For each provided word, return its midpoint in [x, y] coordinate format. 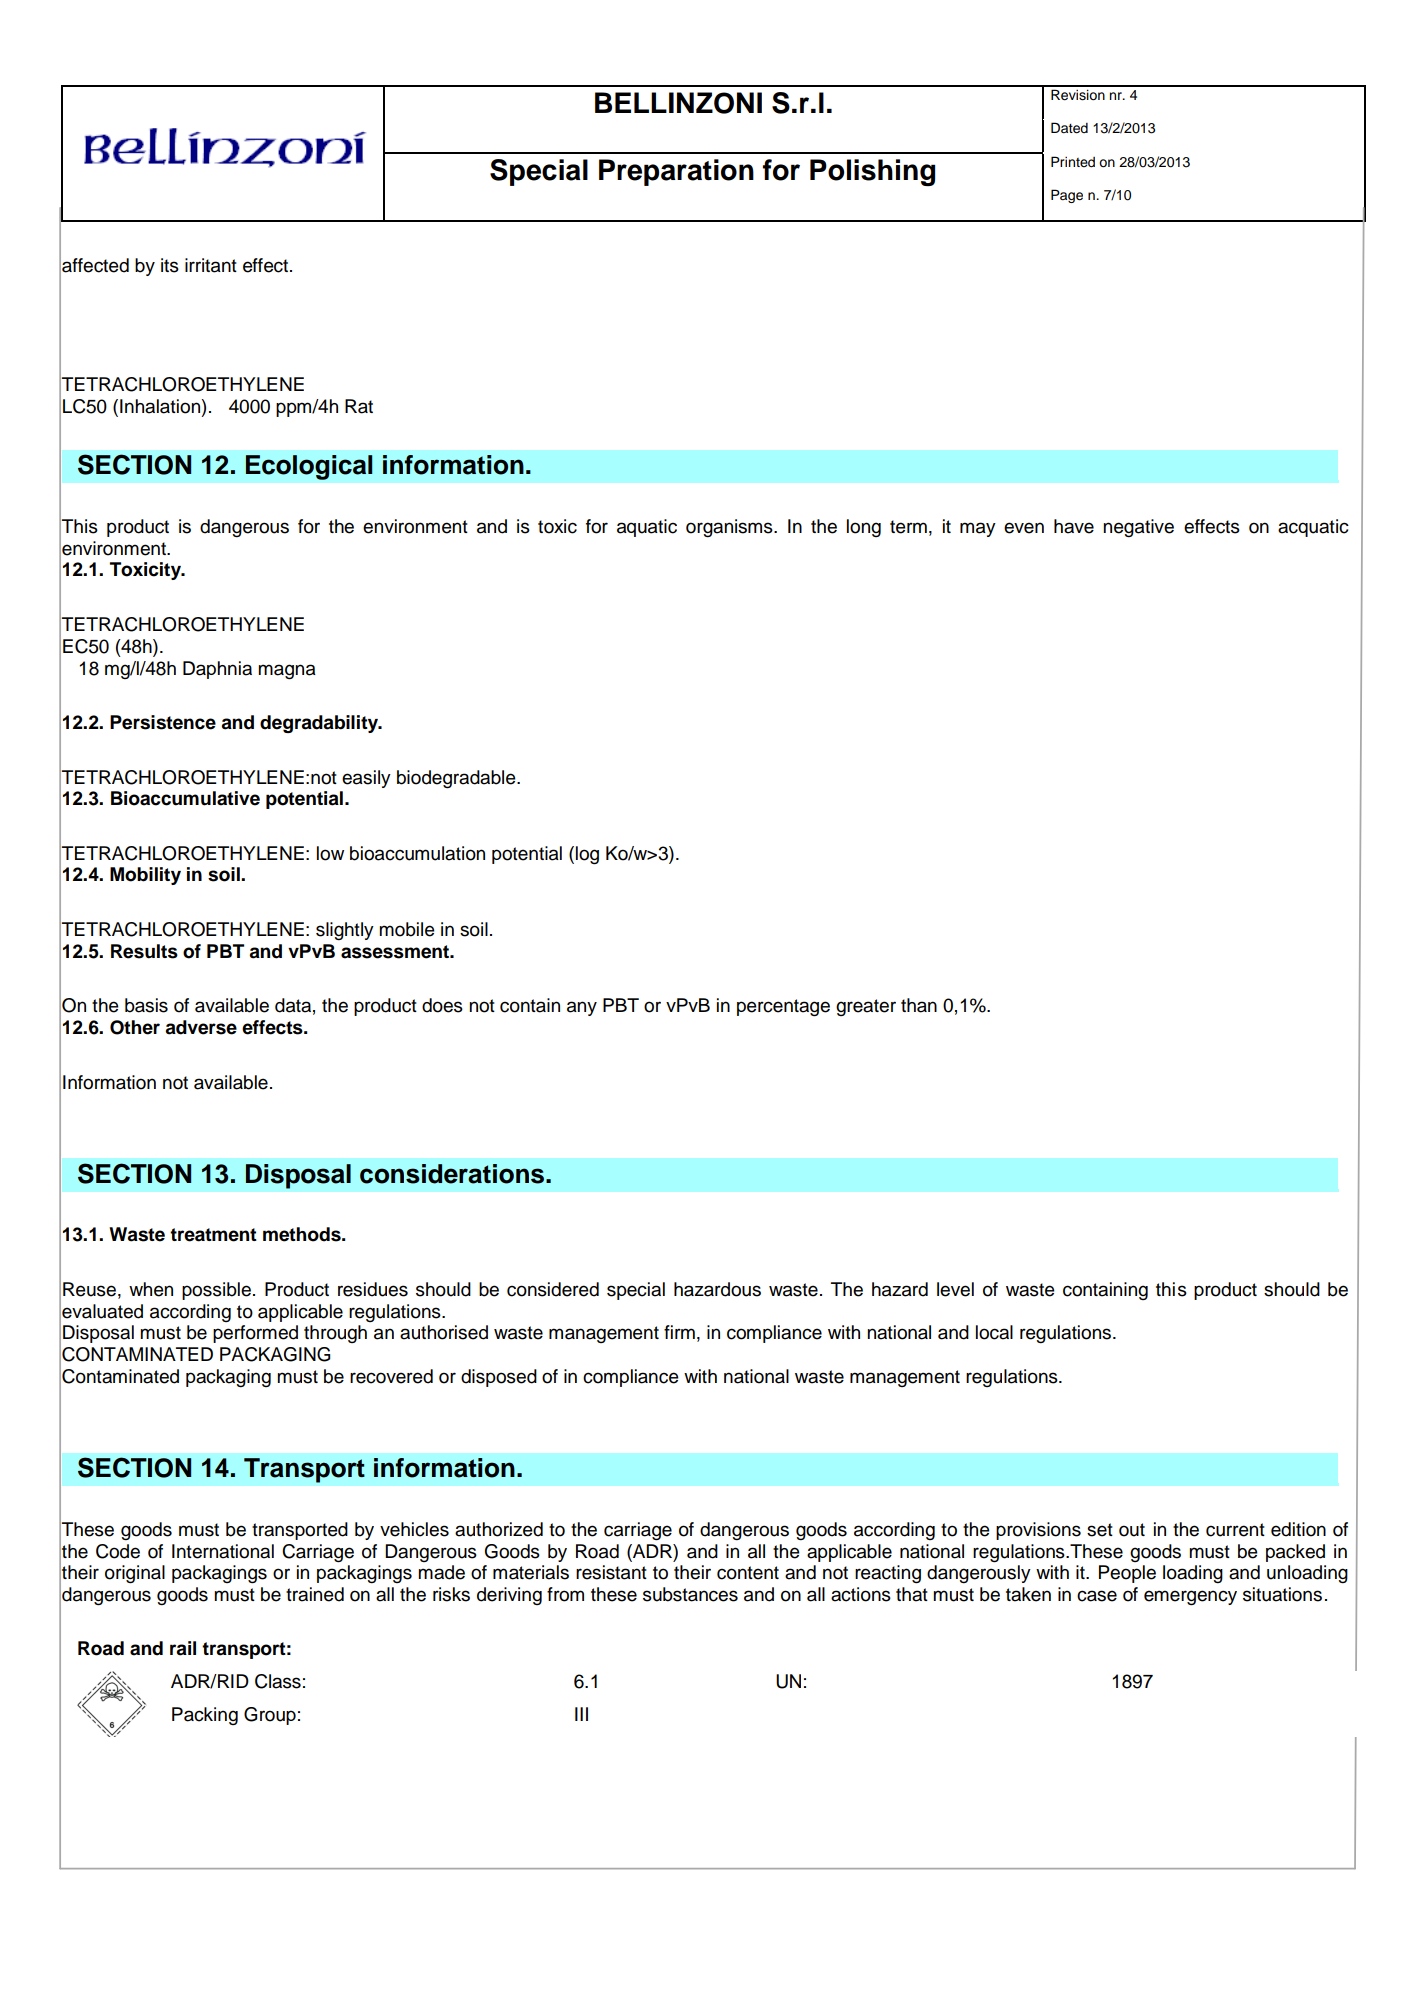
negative [1138, 528]
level [955, 1289]
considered [553, 1289]
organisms [730, 528]
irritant [211, 265]
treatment [213, 1235]
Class [278, 1681]
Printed [1073, 162]
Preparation [676, 172]
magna [287, 672]
